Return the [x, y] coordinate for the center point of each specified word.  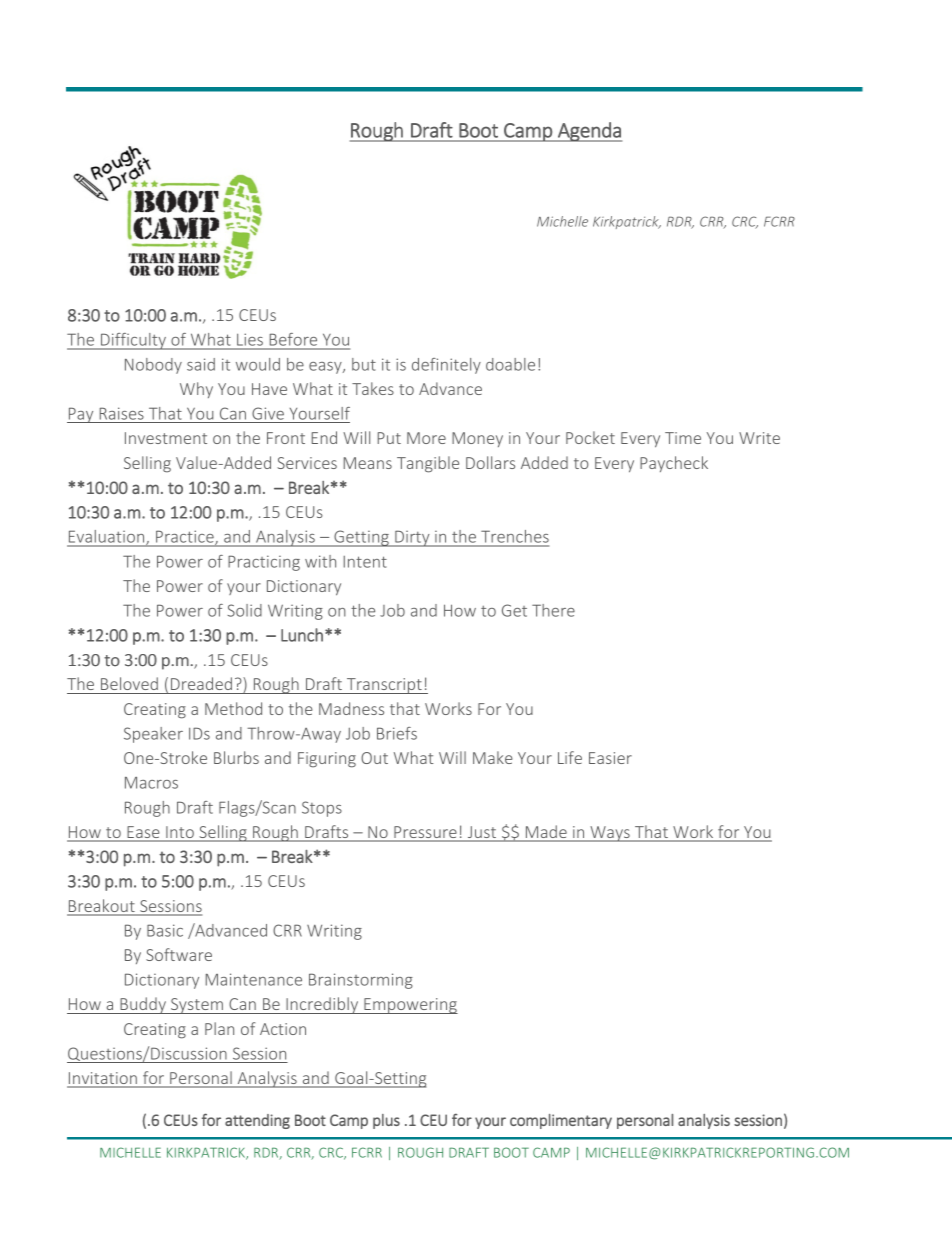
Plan [219, 1028]
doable [510, 364]
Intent [365, 562]
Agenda [589, 132]
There [553, 610]
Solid [244, 610]
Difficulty [133, 341]
